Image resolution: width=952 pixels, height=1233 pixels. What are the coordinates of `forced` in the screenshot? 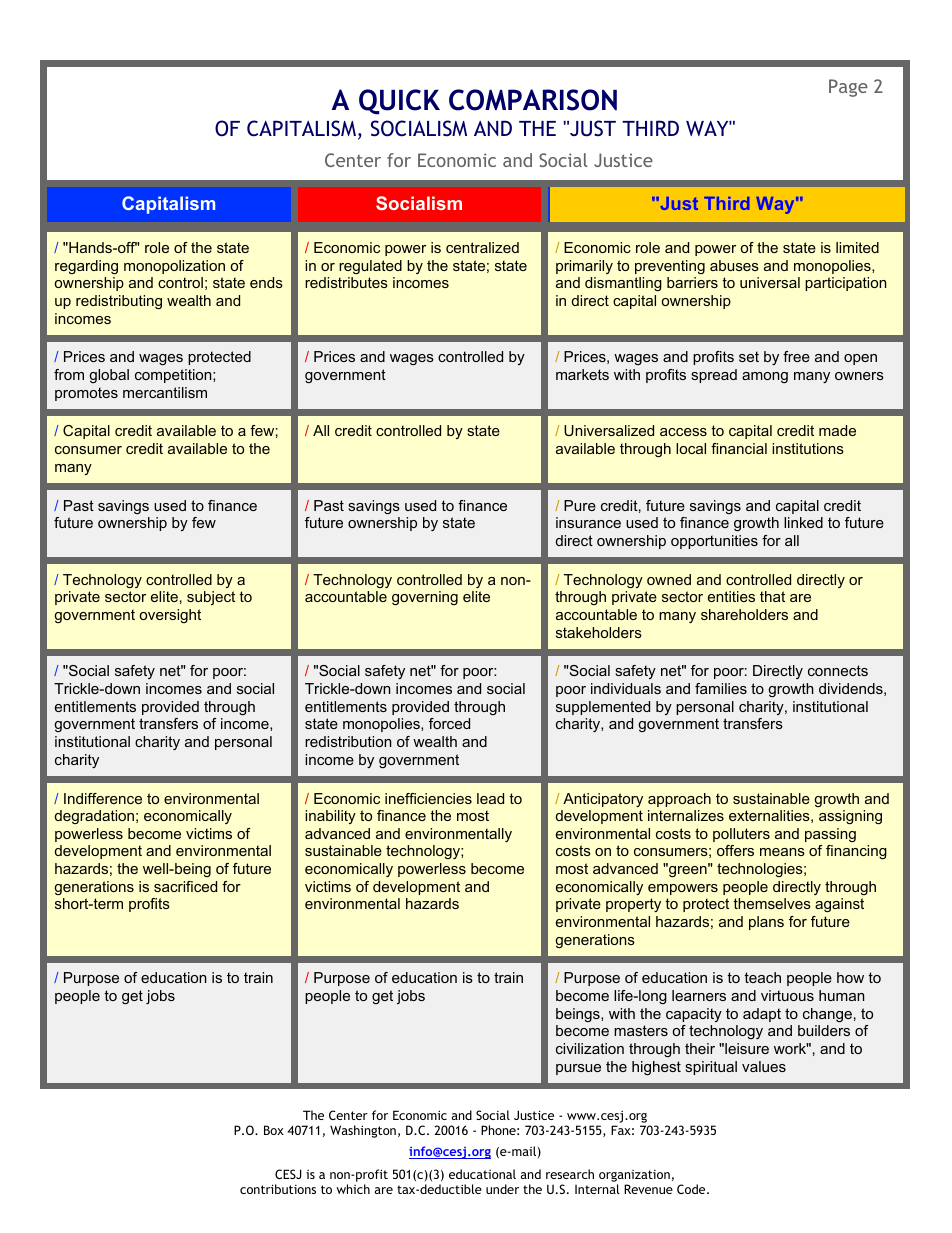 It's located at (449, 723).
